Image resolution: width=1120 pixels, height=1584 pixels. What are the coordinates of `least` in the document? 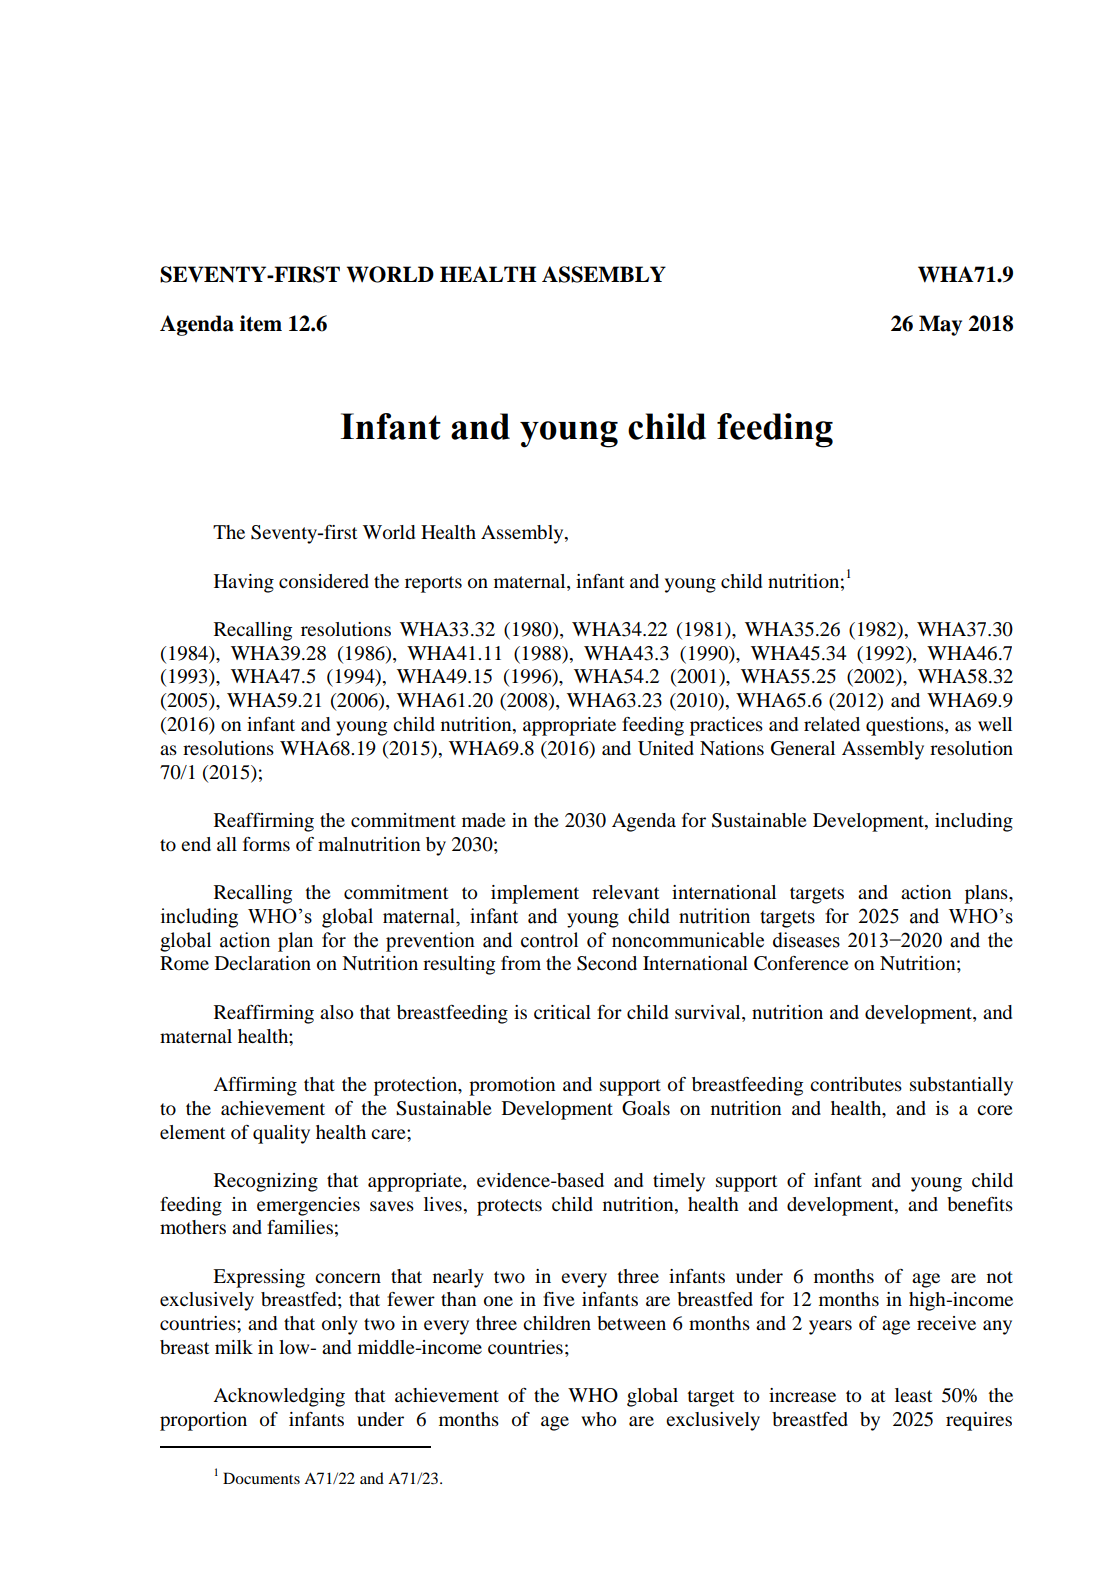 It's located at (913, 1395).
